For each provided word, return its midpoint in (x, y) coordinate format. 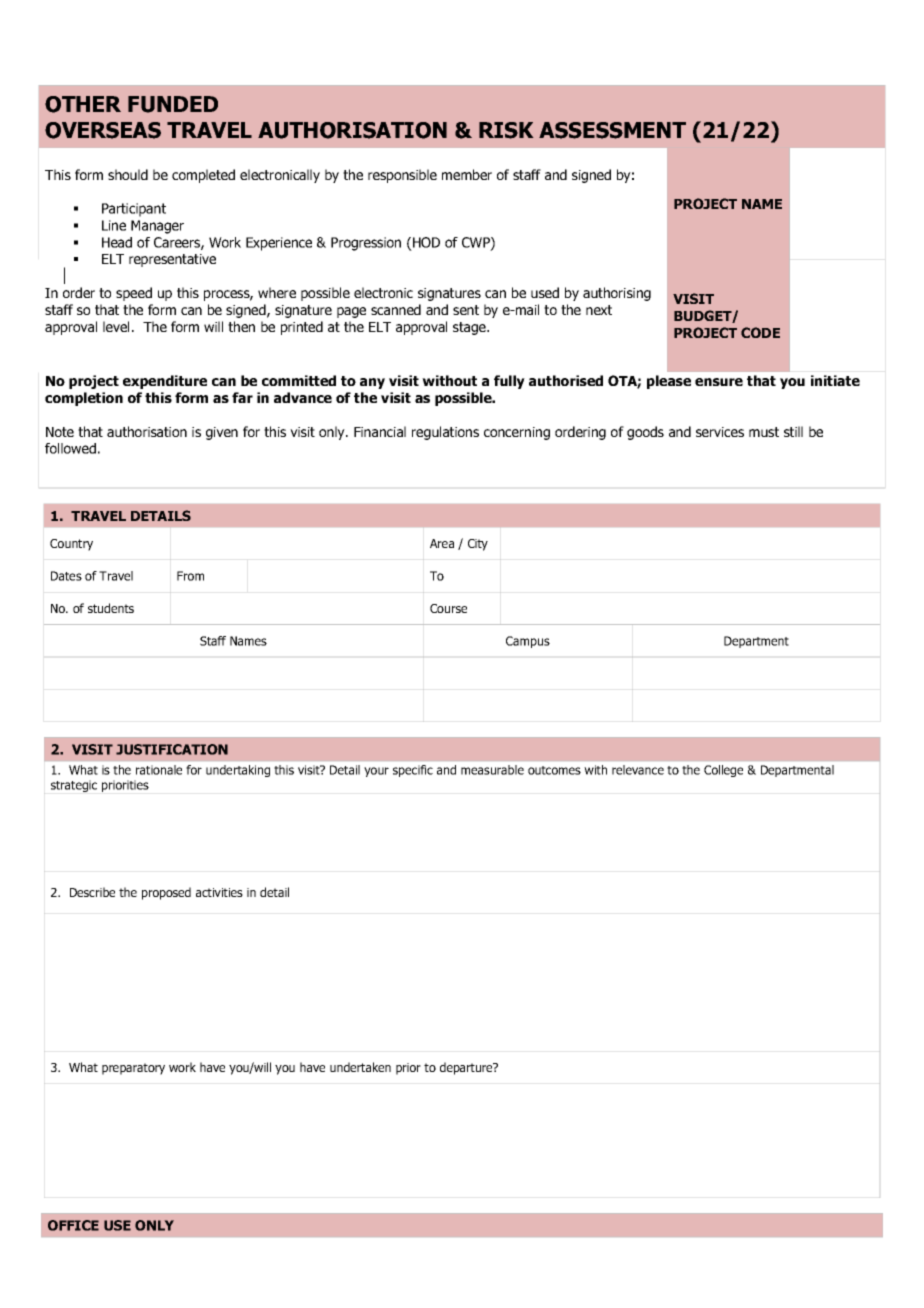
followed (70, 448)
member (467, 174)
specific (413, 771)
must (764, 432)
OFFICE (73, 1225)
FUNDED (173, 104)
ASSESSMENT (612, 130)
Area (442, 543)
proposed (166, 893)
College (723, 771)
